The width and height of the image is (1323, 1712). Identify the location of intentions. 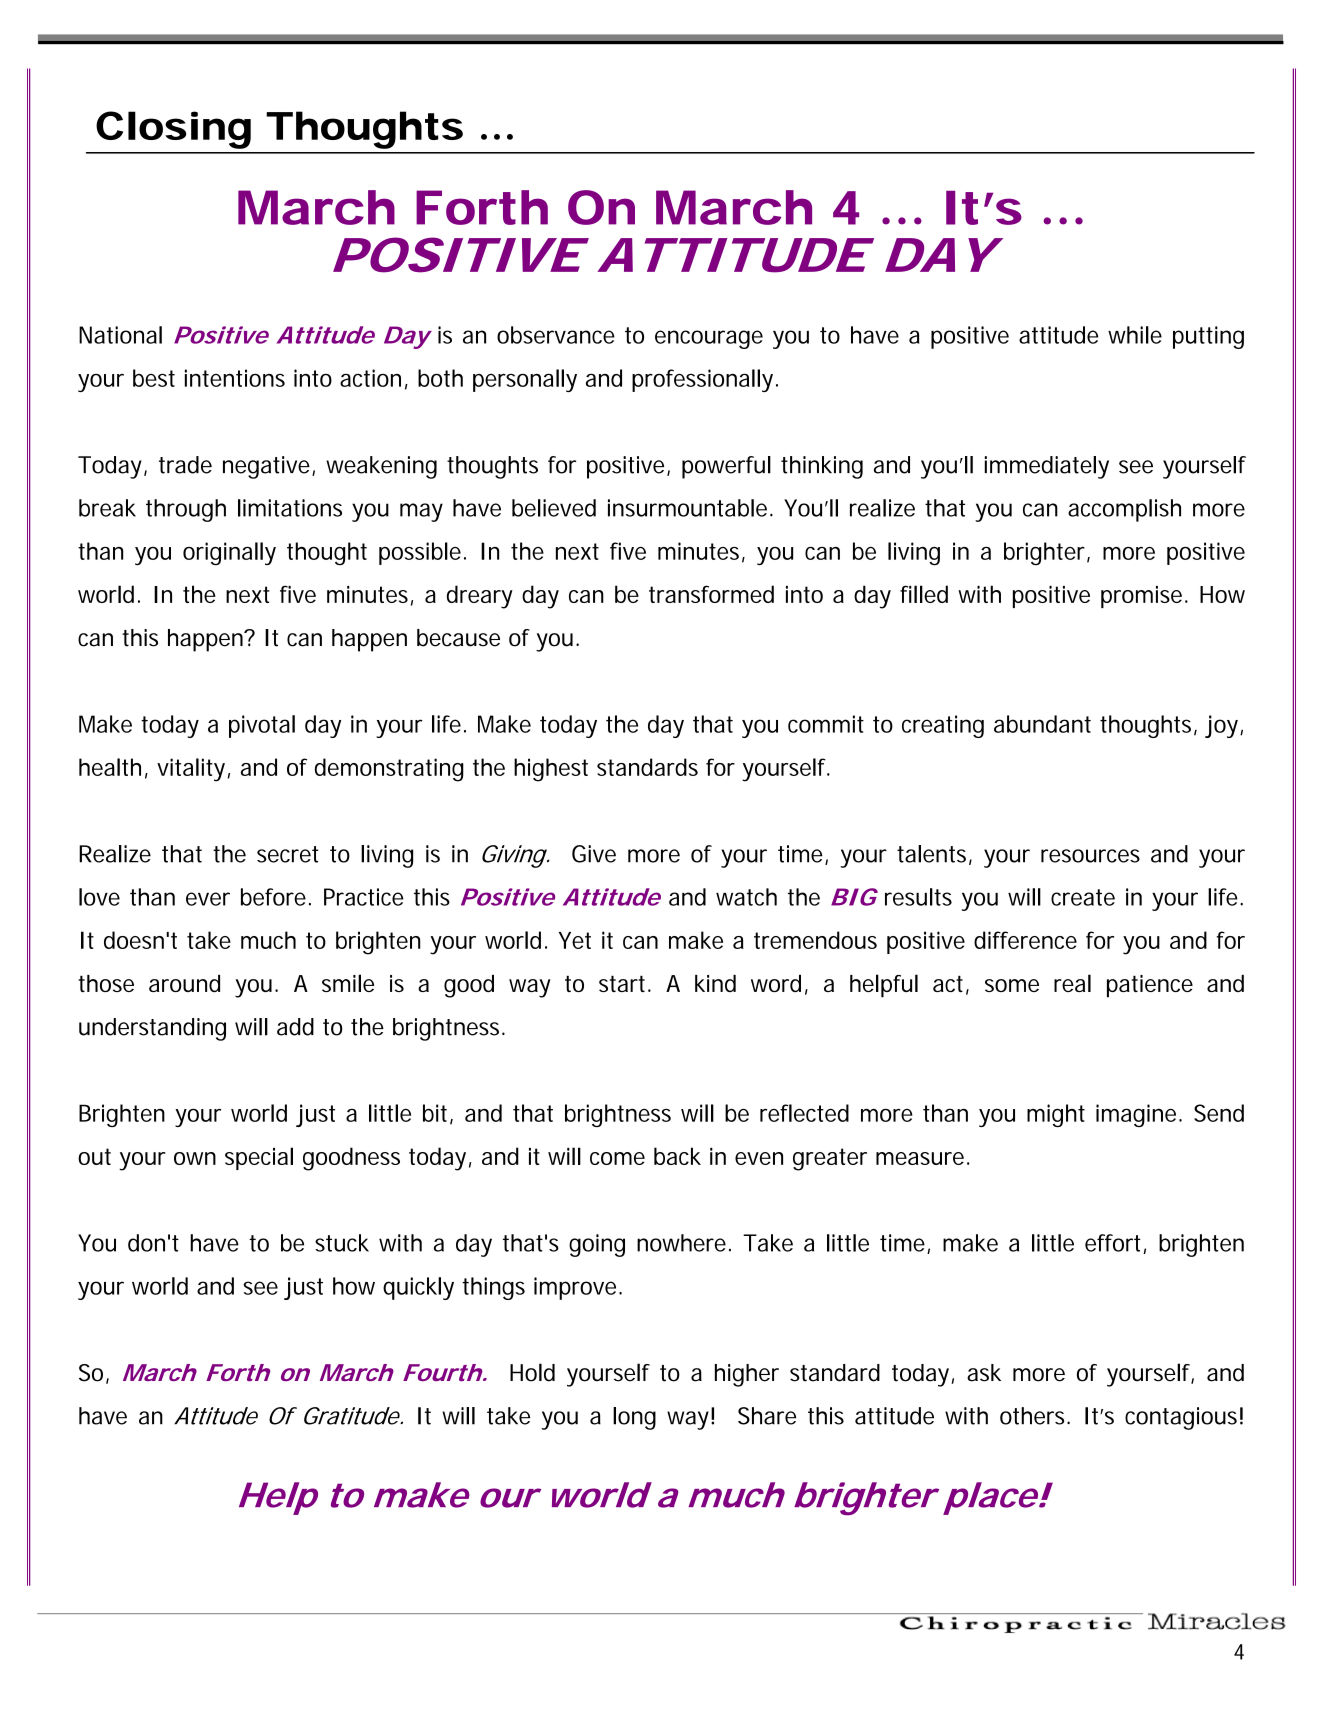
(235, 378).
